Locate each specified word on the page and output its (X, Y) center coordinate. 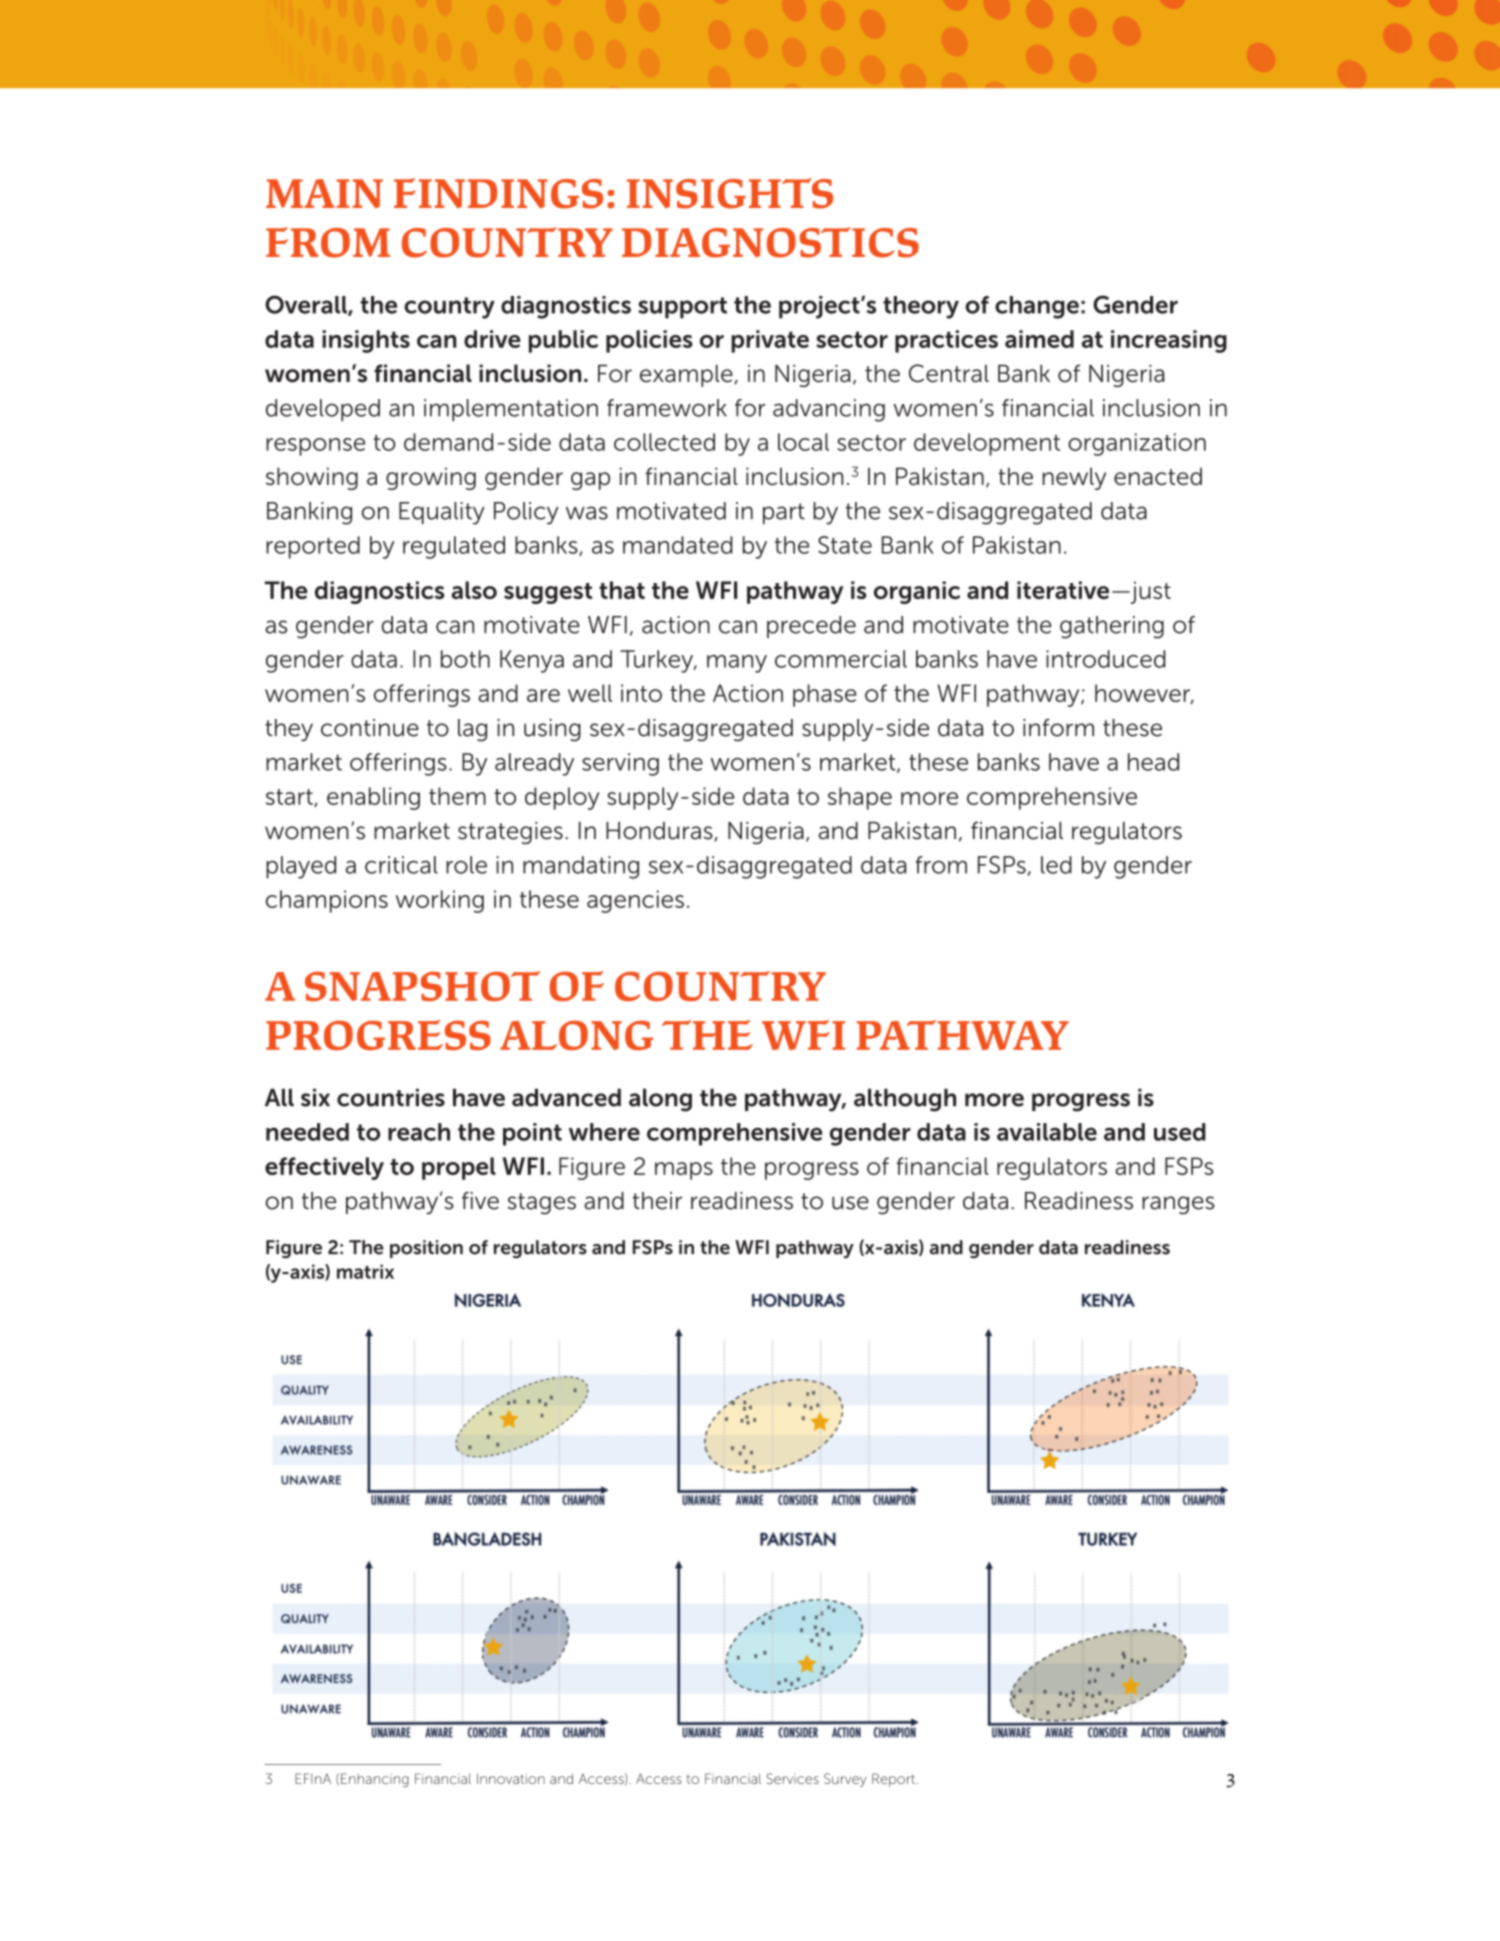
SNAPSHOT (422, 986)
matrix (365, 1271)
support (682, 308)
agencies (635, 901)
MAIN (324, 193)
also (474, 590)
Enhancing (375, 1780)
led (1056, 865)
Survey (845, 1780)
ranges (1178, 1205)
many (737, 664)
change (1037, 307)
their (657, 1201)
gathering (1112, 627)
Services (792, 1778)
